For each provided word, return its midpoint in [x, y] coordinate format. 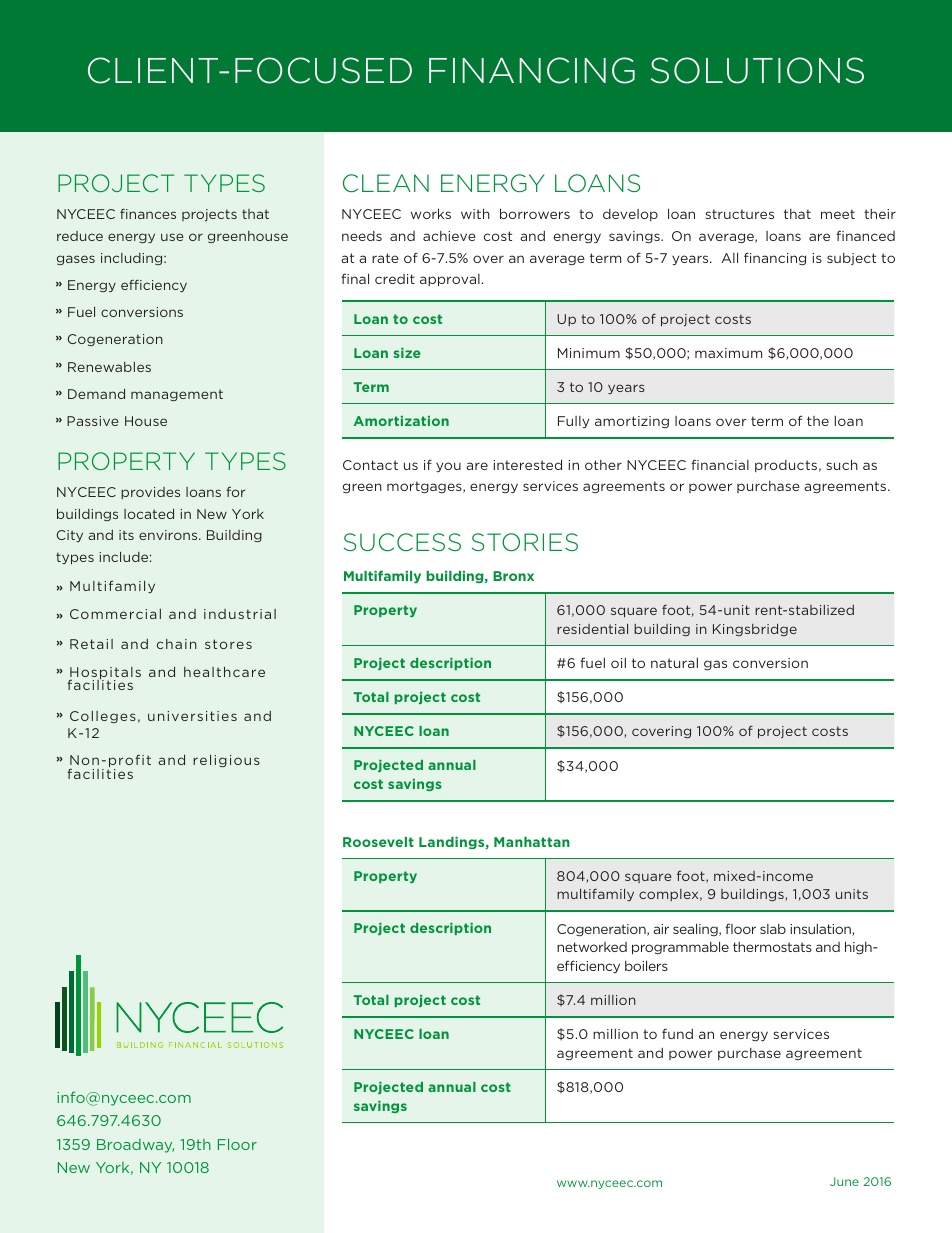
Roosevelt [378, 842]
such [842, 464]
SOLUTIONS [757, 70]
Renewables [109, 367]
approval [450, 280]
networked [592, 947]
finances [148, 213]
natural [674, 663]
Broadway [135, 1146]
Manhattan [532, 842]
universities [192, 716]
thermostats [772, 947]
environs [169, 535]
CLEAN [386, 183]
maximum [728, 353]
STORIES [524, 542]
